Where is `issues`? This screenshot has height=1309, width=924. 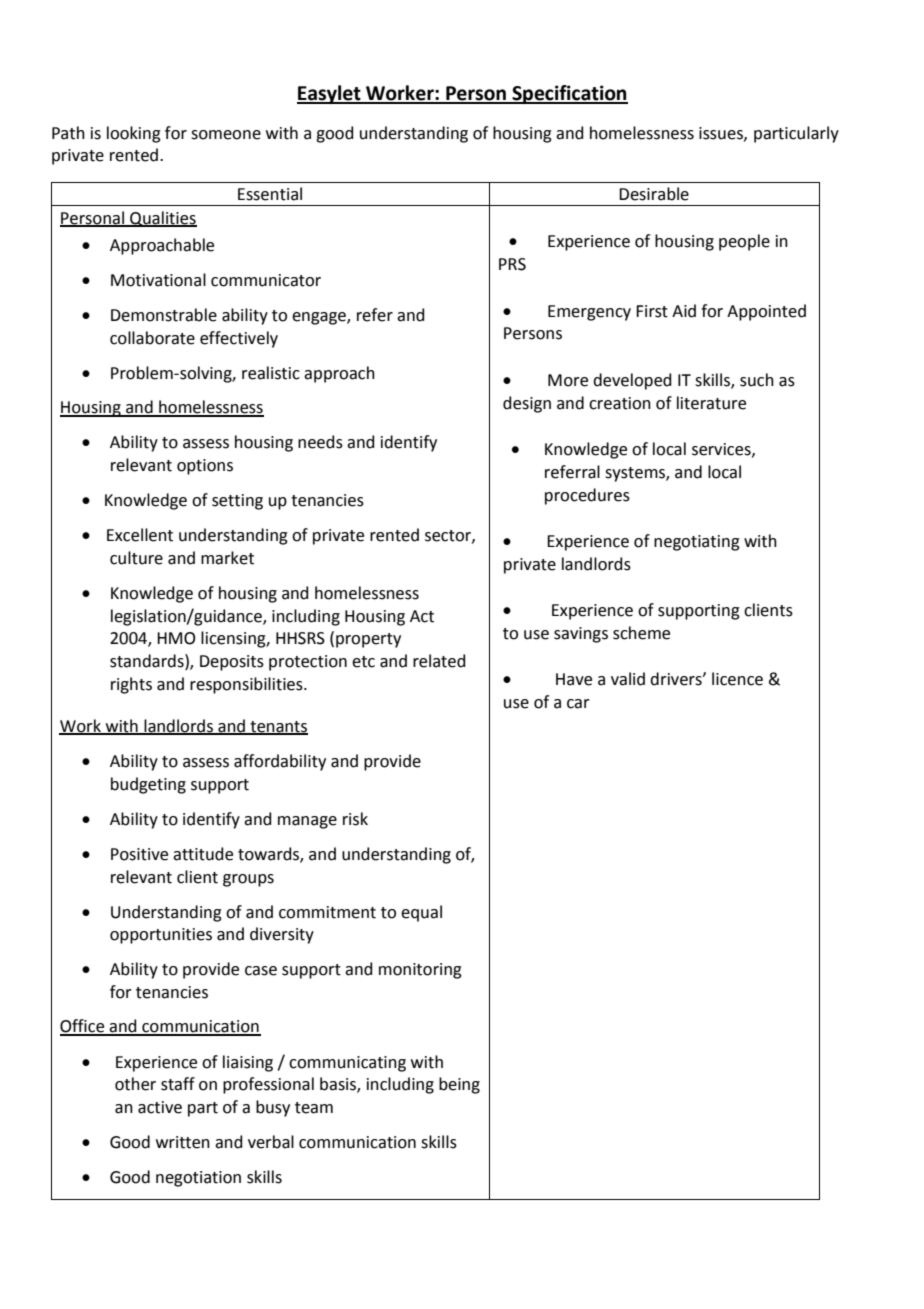 issues is located at coordinates (722, 134).
